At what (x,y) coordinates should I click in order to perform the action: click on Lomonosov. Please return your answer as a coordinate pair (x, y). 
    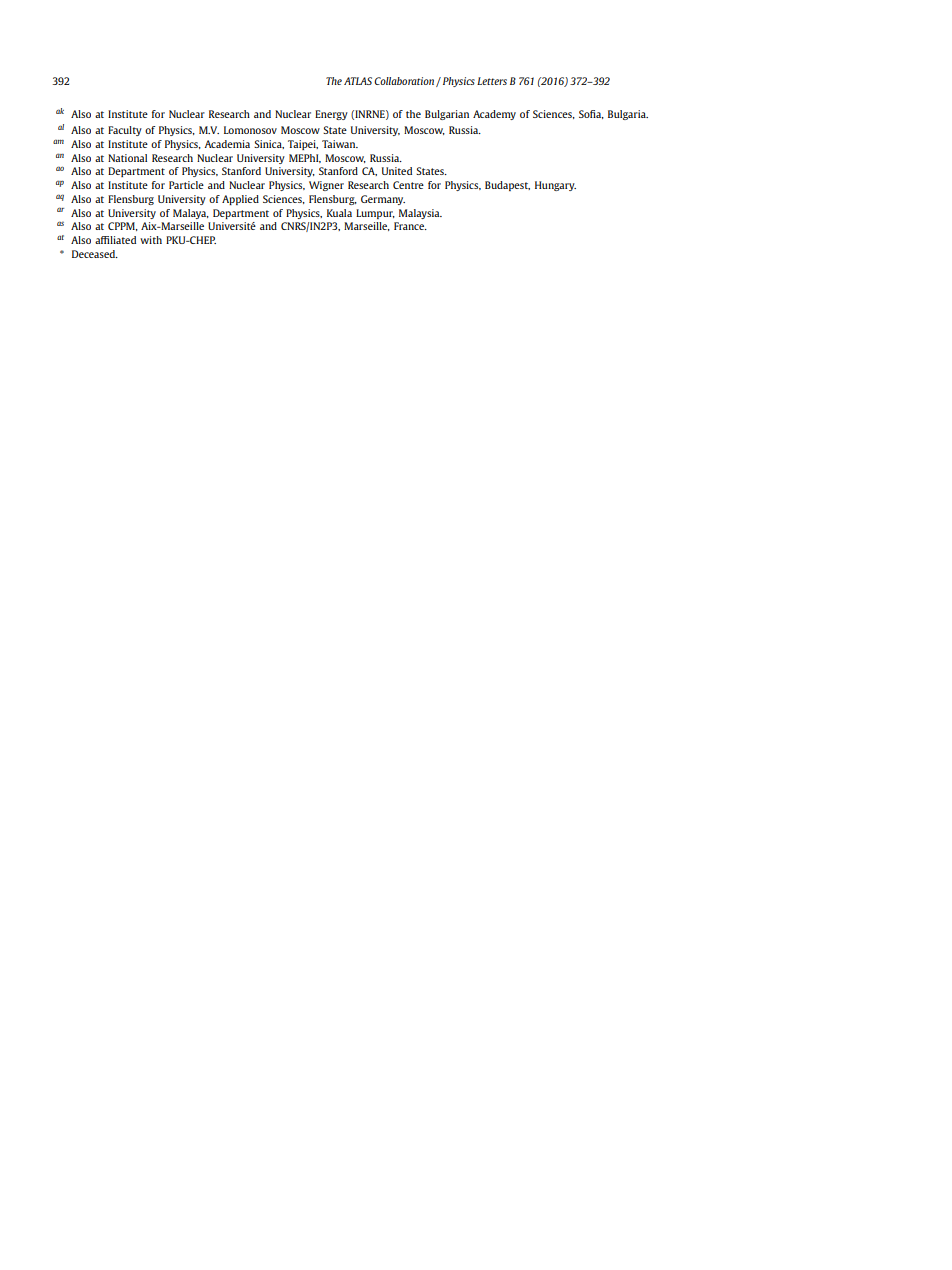
    Looking at the image, I should click on (250, 130).
